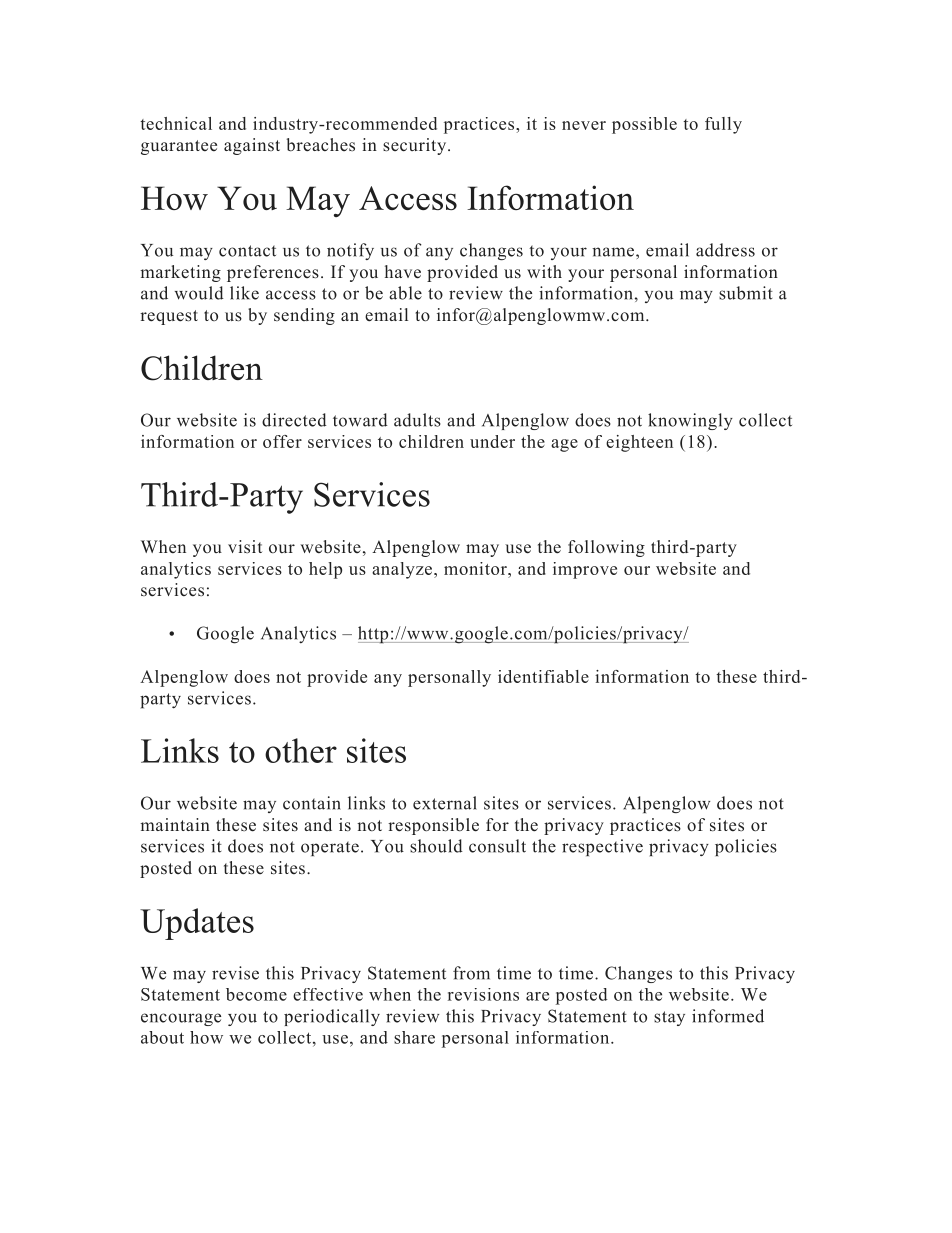 This screenshot has height=1233, width=952. What do you see at coordinates (416, 146) in the screenshot?
I see `security` at bounding box center [416, 146].
